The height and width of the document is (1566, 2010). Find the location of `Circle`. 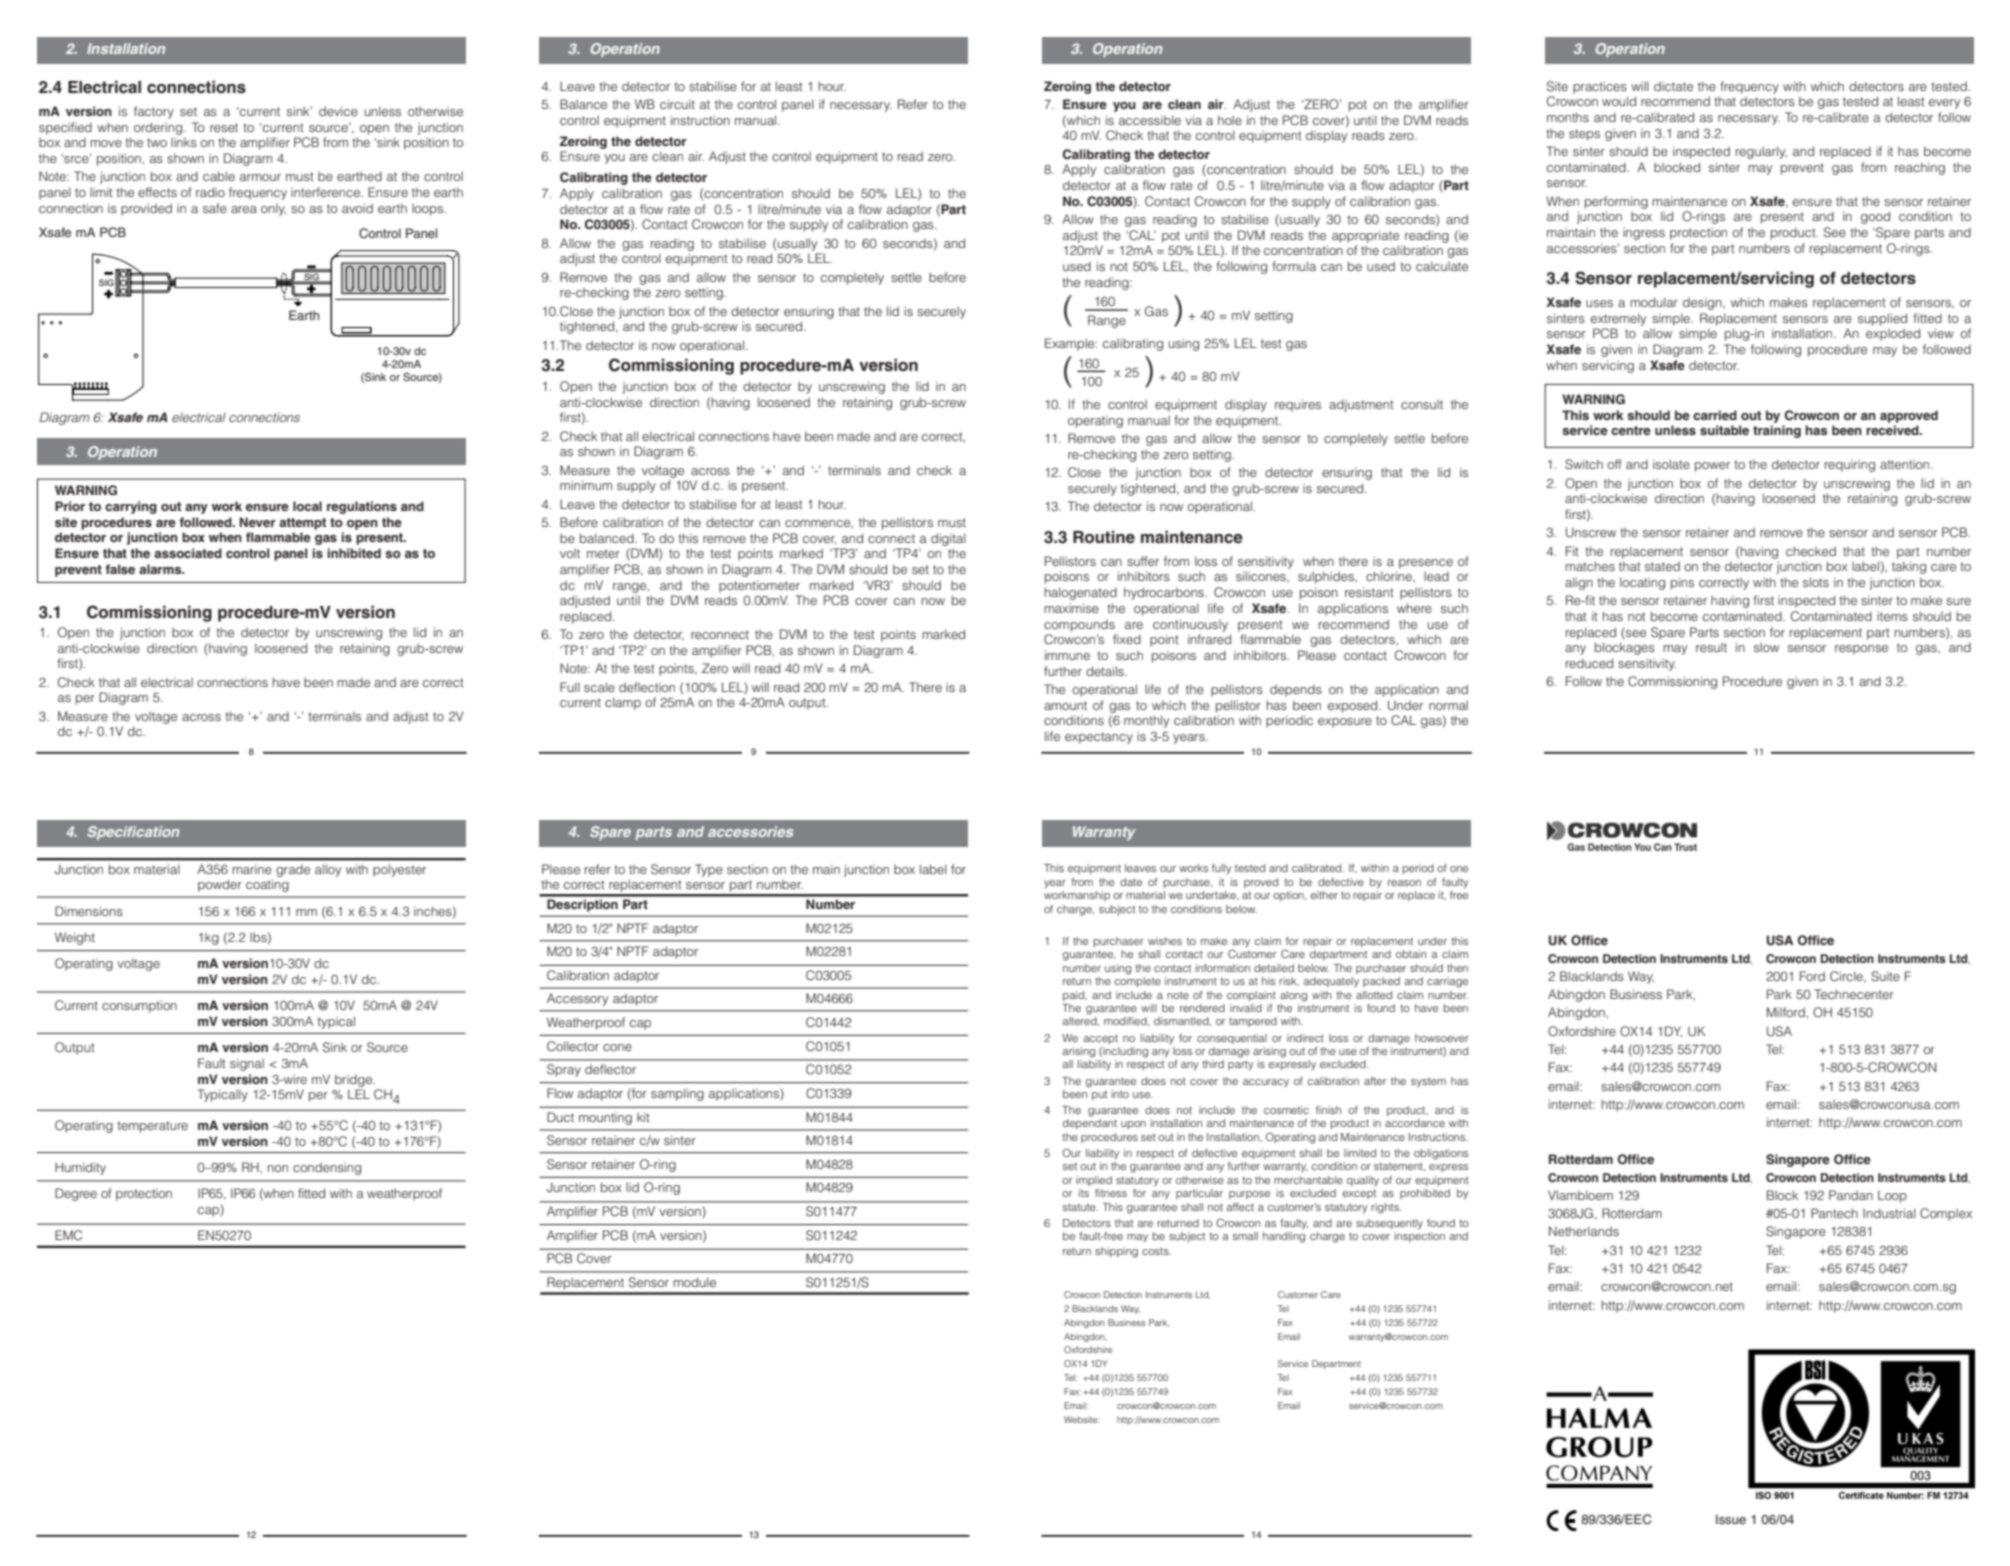

Circle is located at coordinates (1847, 976).
